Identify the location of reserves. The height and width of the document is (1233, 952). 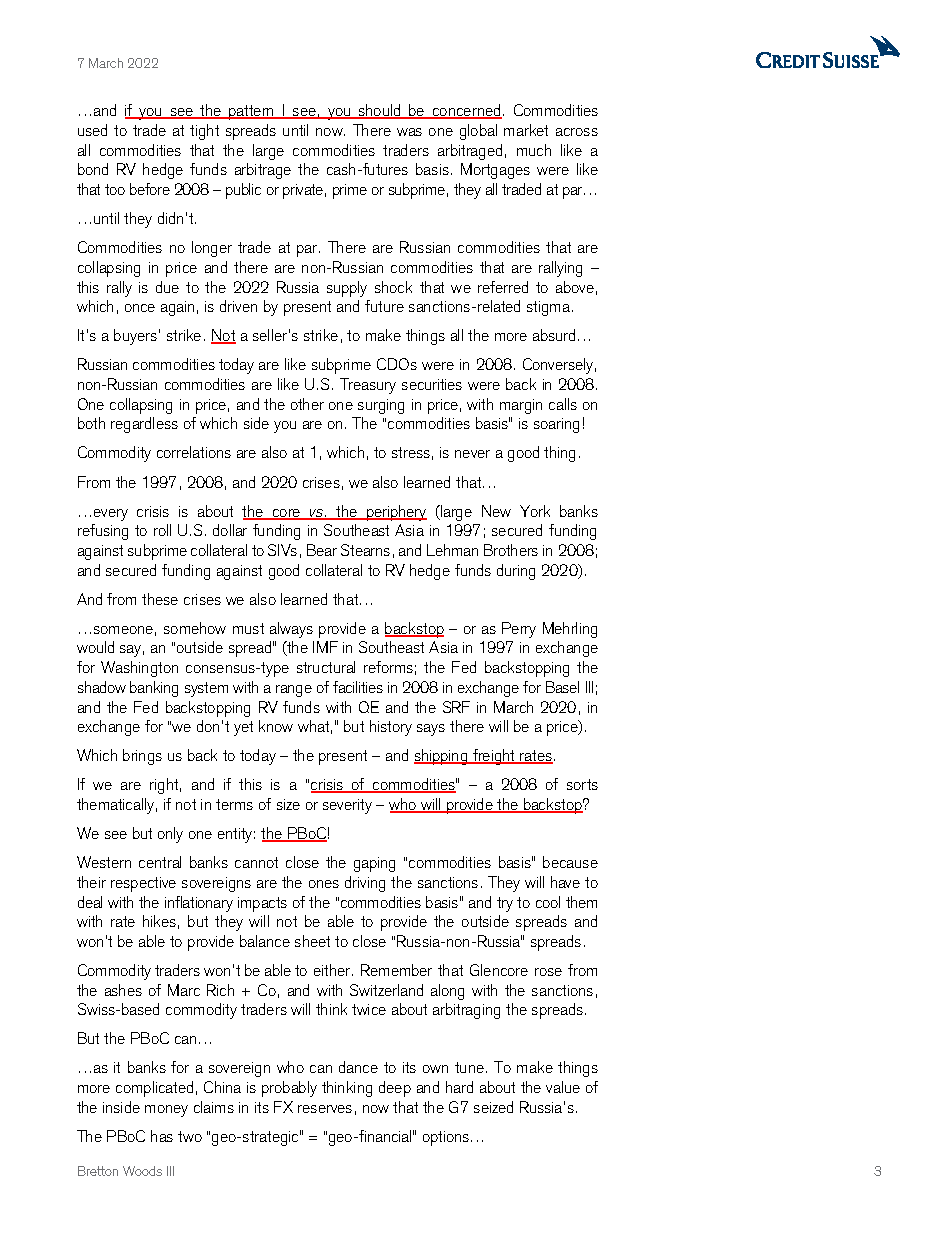
(325, 1109).
